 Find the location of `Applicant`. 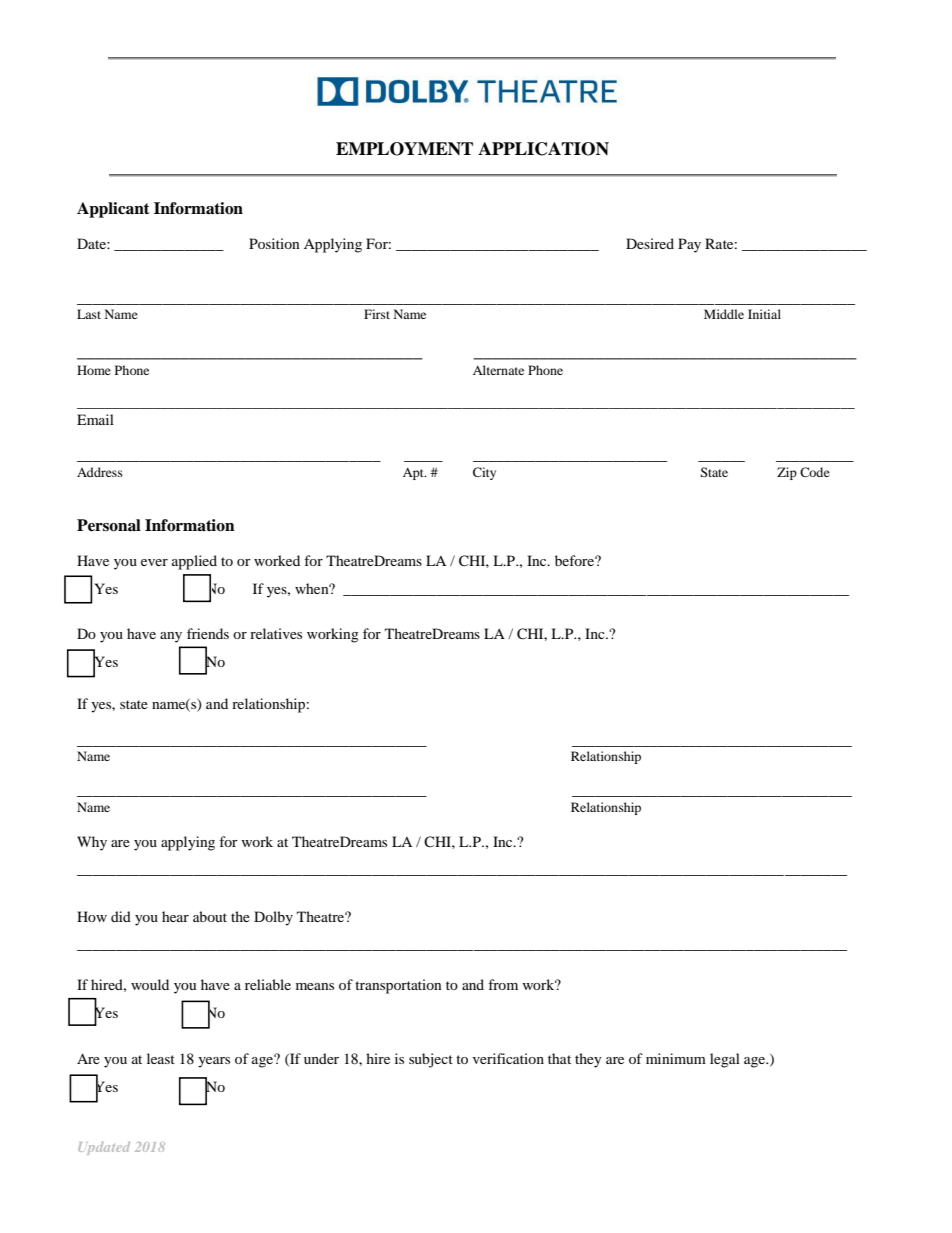

Applicant is located at coordinates (113, 210).
